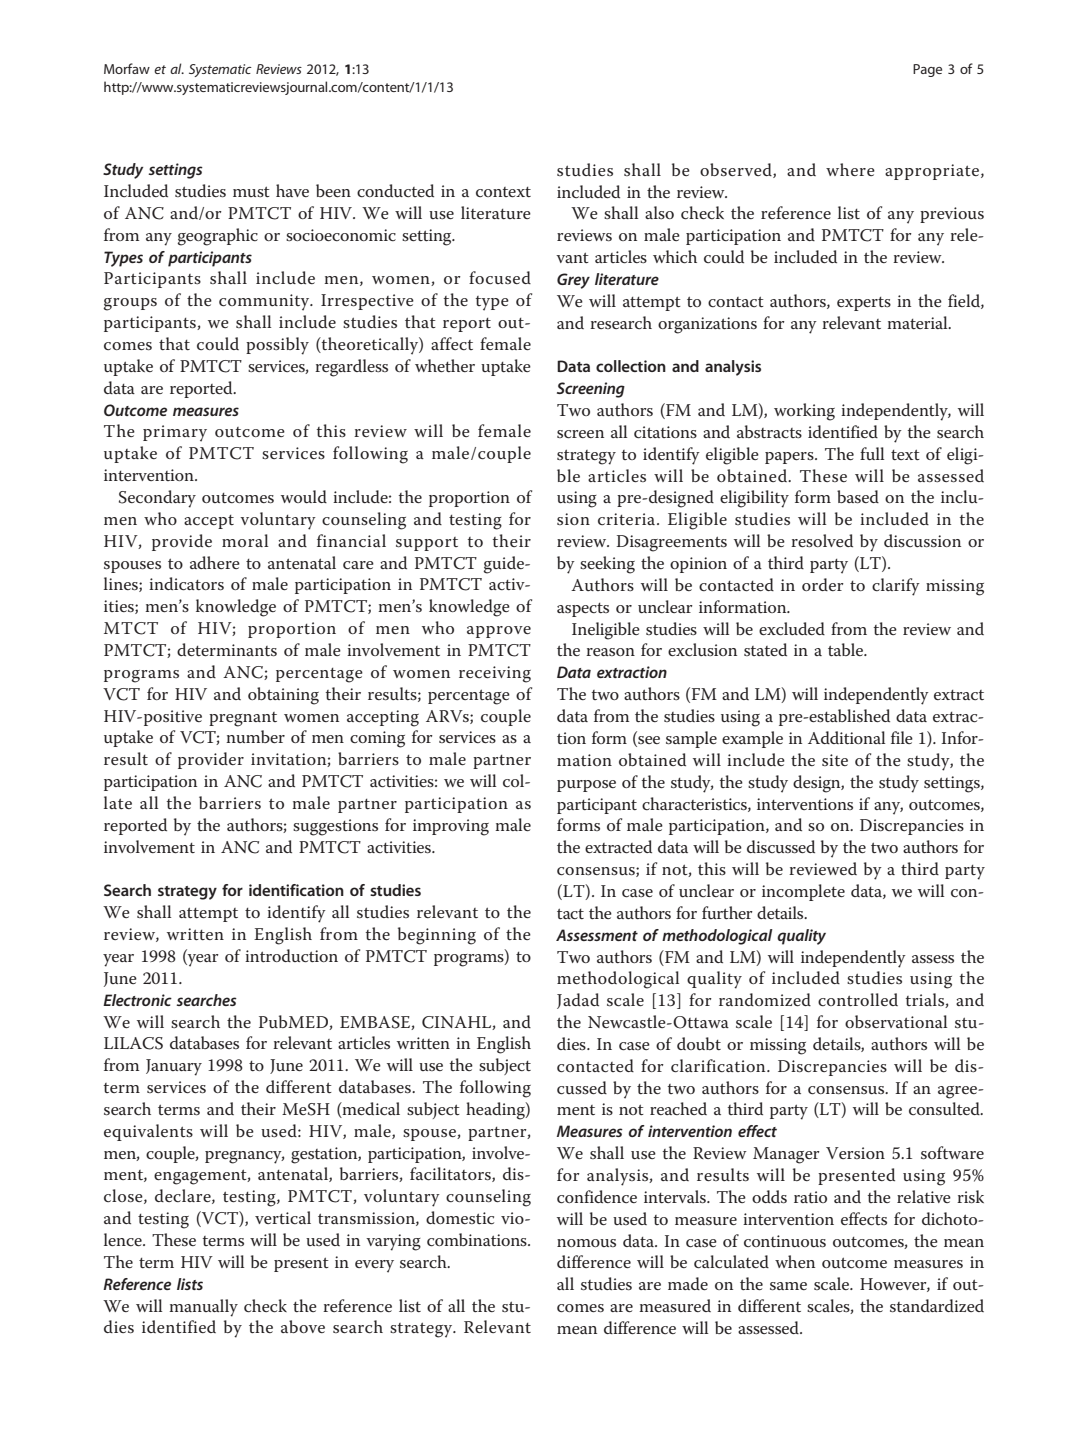 The width and height of the document is (1088, 1451). I want to click on standardized, so click(937, 1305).
